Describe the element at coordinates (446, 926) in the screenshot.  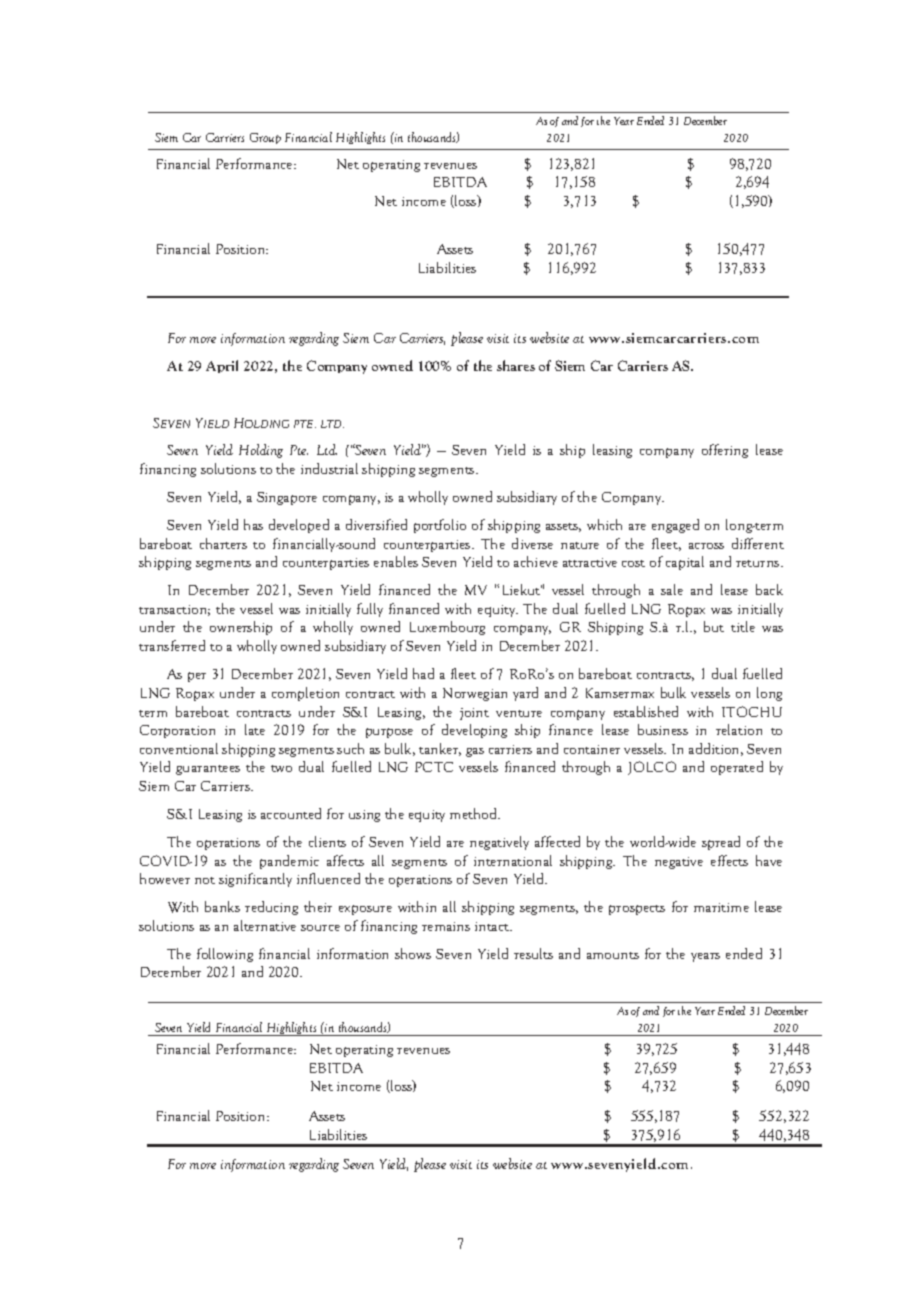
I see `remains` at that location.
